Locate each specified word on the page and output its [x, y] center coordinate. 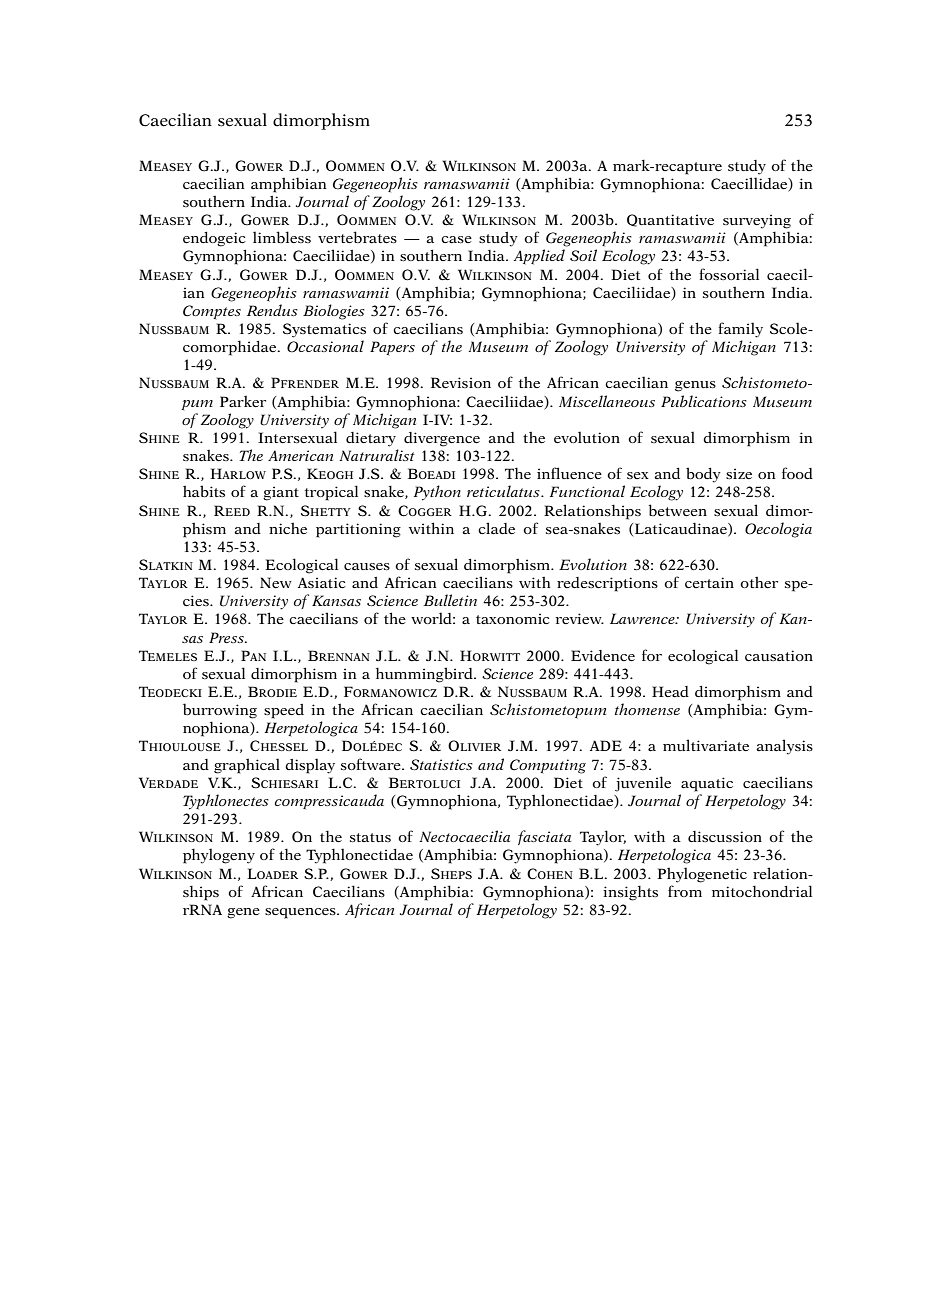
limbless [282, 237]
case [456, 239]
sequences [301, 913]
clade [496, 528]
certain [709, 582]
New [276, 582]
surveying [757, 221]
